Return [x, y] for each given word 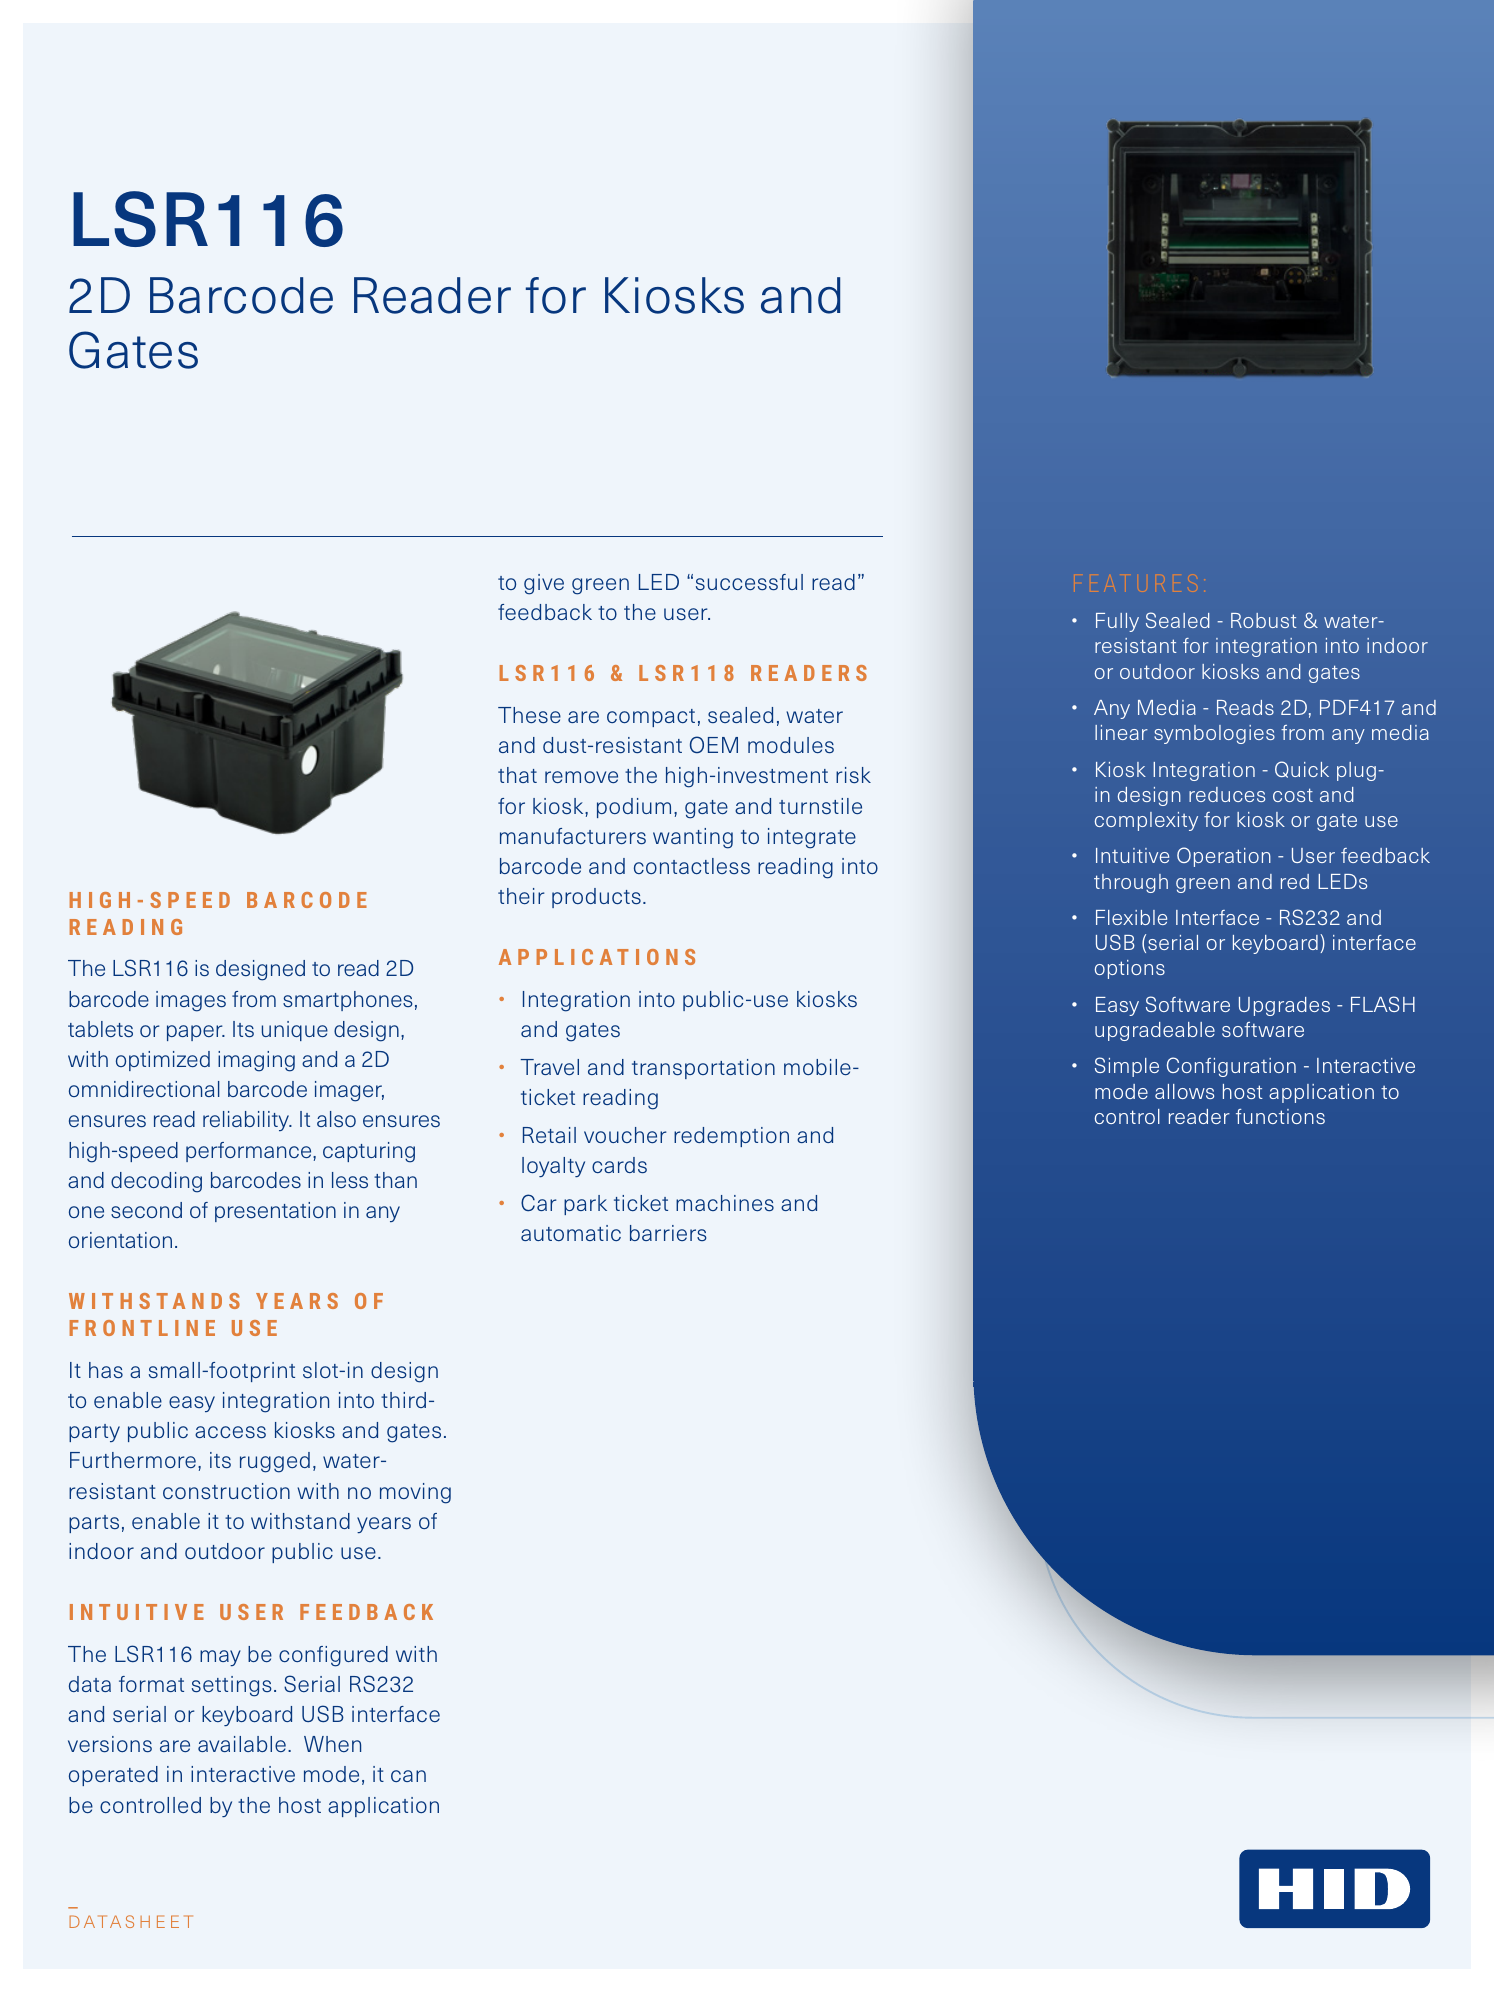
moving [415, 1493]
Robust [1264, 620]
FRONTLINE [142, 1328]
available [242, 1744]
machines [725, 1203]
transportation [703, 1069]
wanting [693, 838]
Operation [1224, 857]
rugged [275, 1462]
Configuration [1231, 1067]
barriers [668, 1233]
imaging [256, 1061]
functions [1280, 1116]
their [521, 896]
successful [749, 582]
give [544, 584]
